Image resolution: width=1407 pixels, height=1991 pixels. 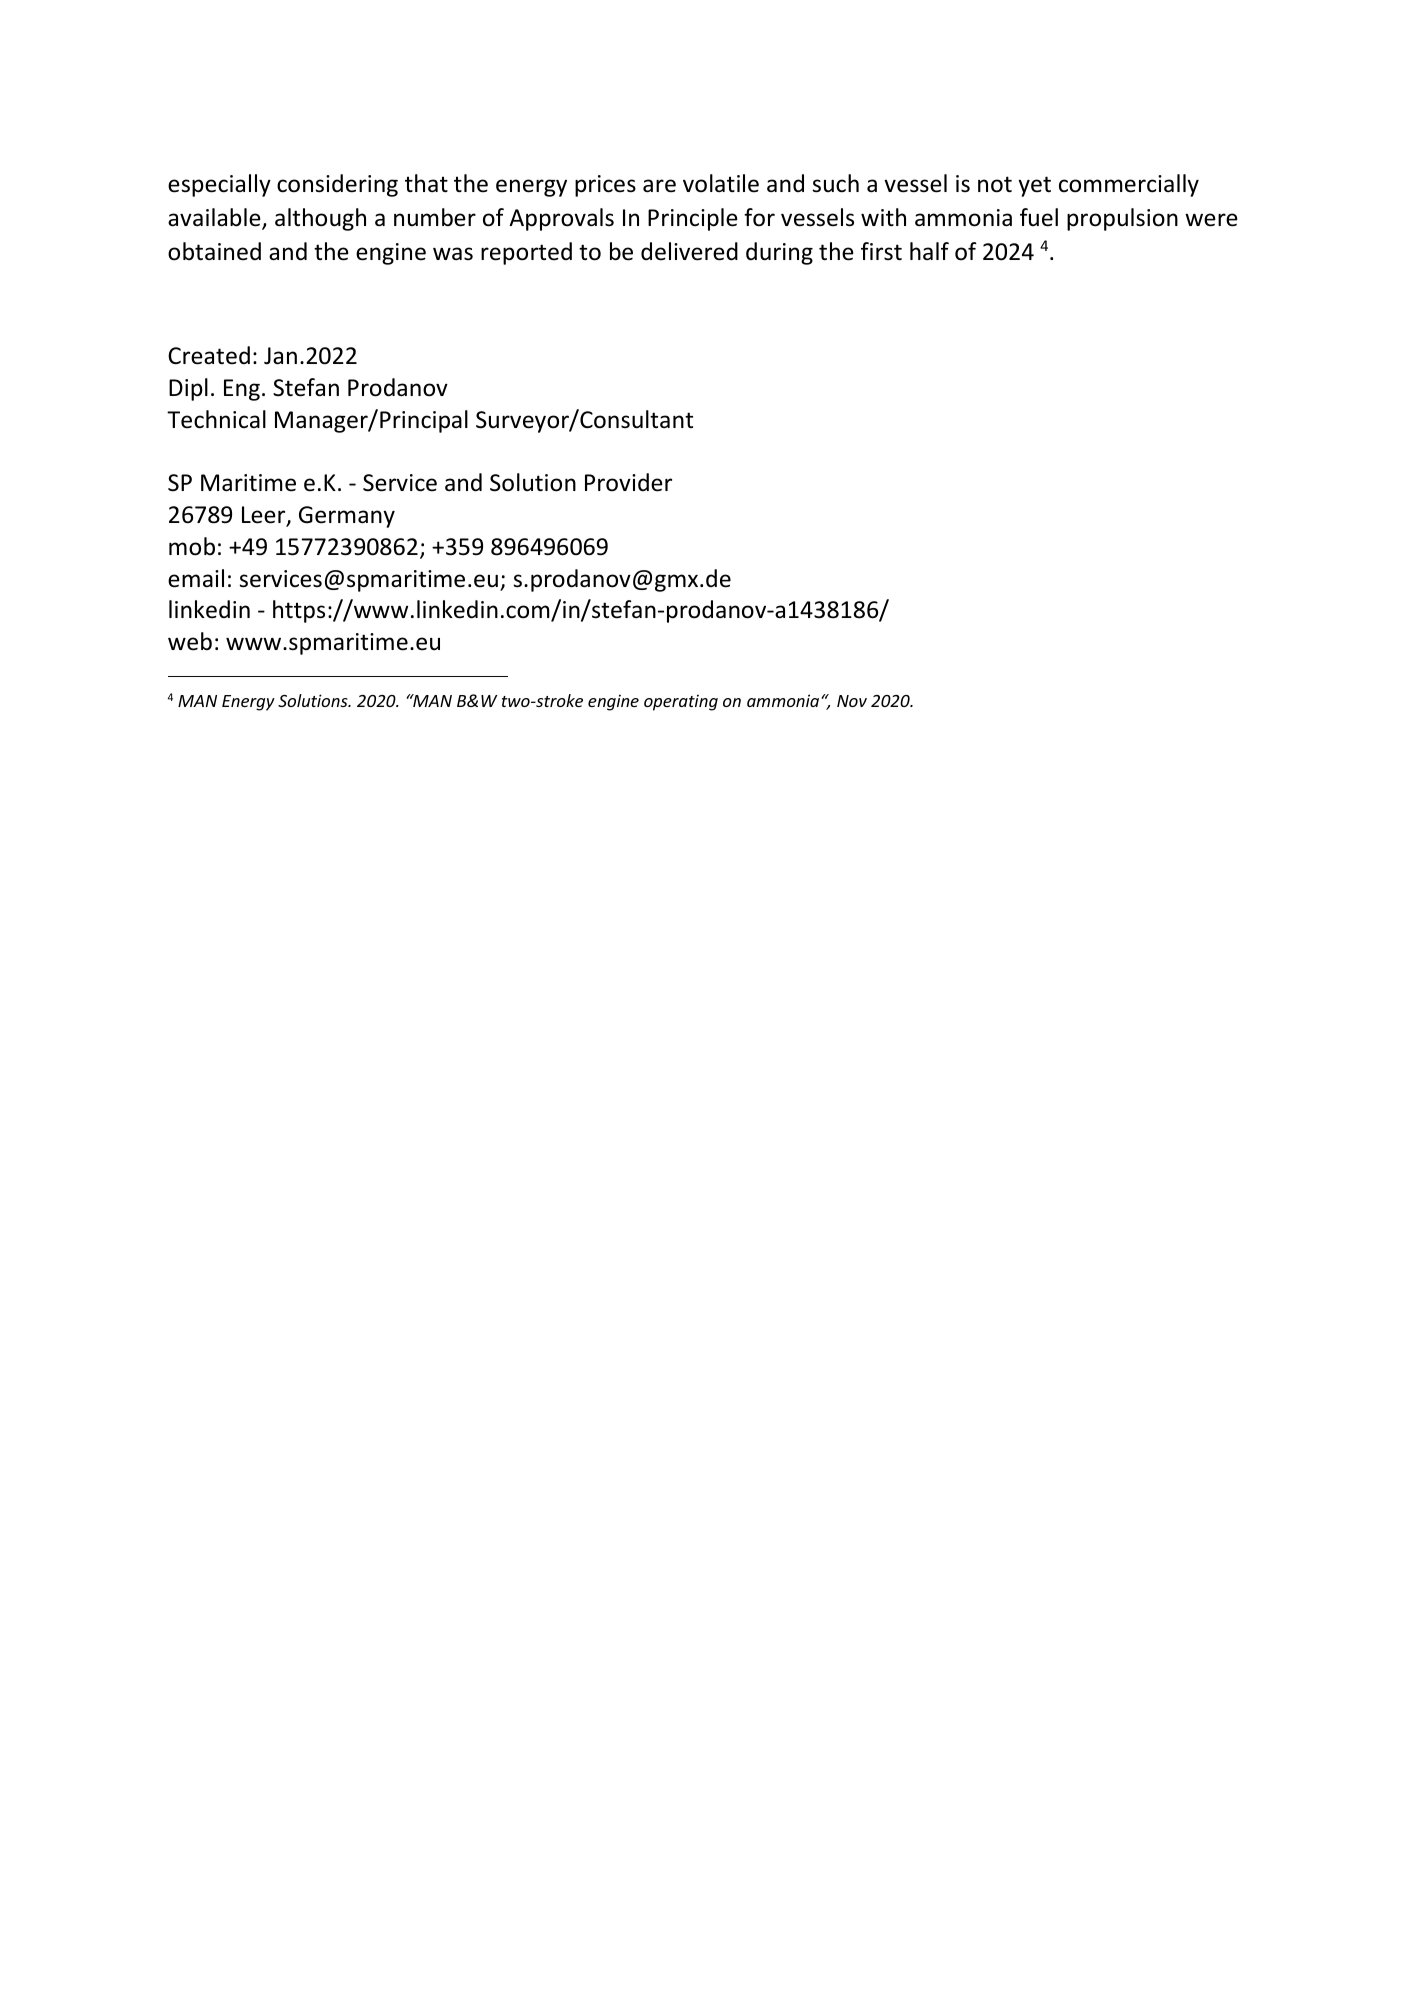 What do you see at coordinates (196, 578) in the screenshot?
I see `email` at bounding box center [196, 578].
